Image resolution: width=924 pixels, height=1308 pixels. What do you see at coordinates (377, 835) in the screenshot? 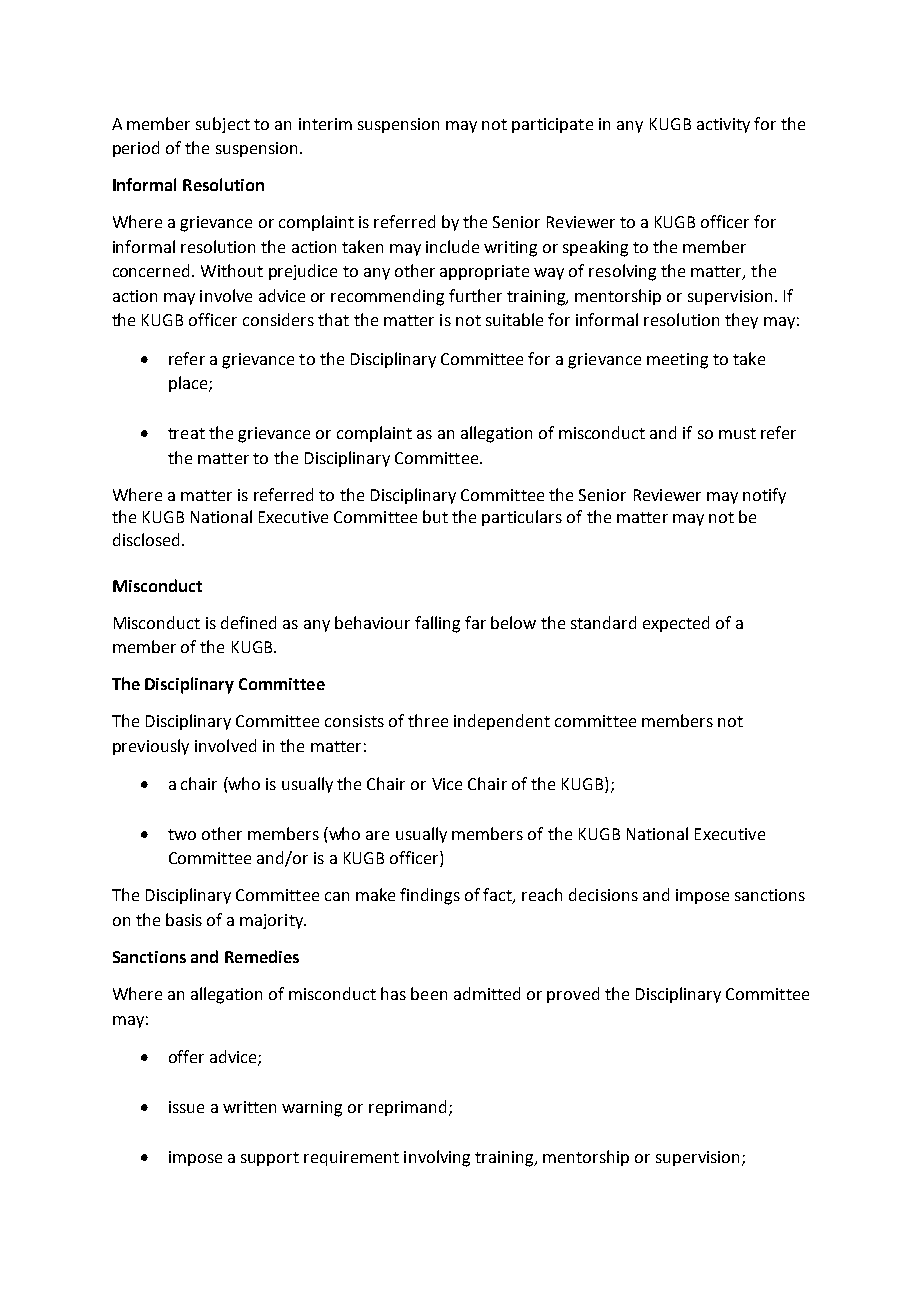
I see `are` at bounding box center [377, 835].
